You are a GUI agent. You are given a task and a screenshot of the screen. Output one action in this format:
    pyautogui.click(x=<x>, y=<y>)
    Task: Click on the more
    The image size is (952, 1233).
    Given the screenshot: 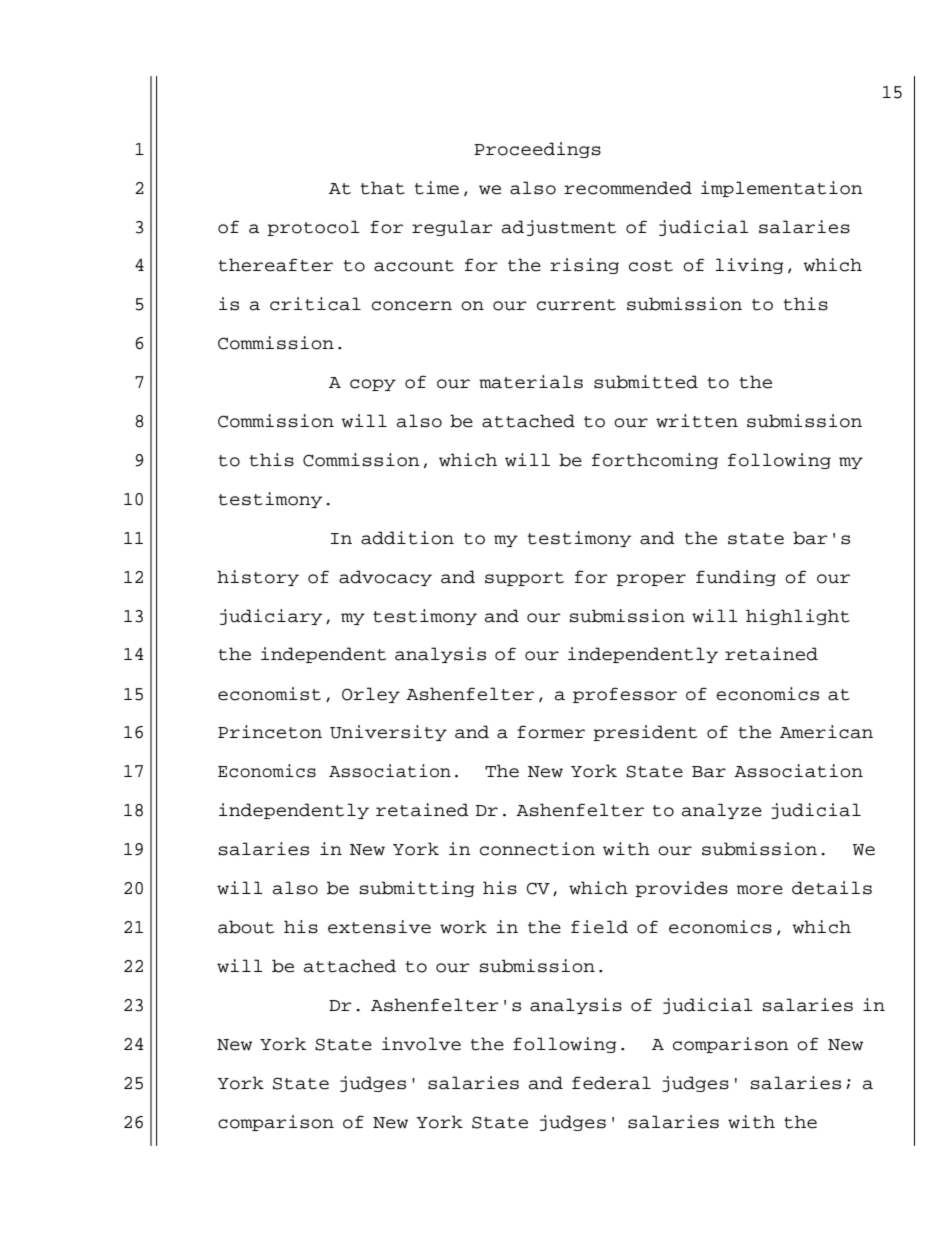 What is the action you would take?
    pyautogui.click(x=760, y=890)
